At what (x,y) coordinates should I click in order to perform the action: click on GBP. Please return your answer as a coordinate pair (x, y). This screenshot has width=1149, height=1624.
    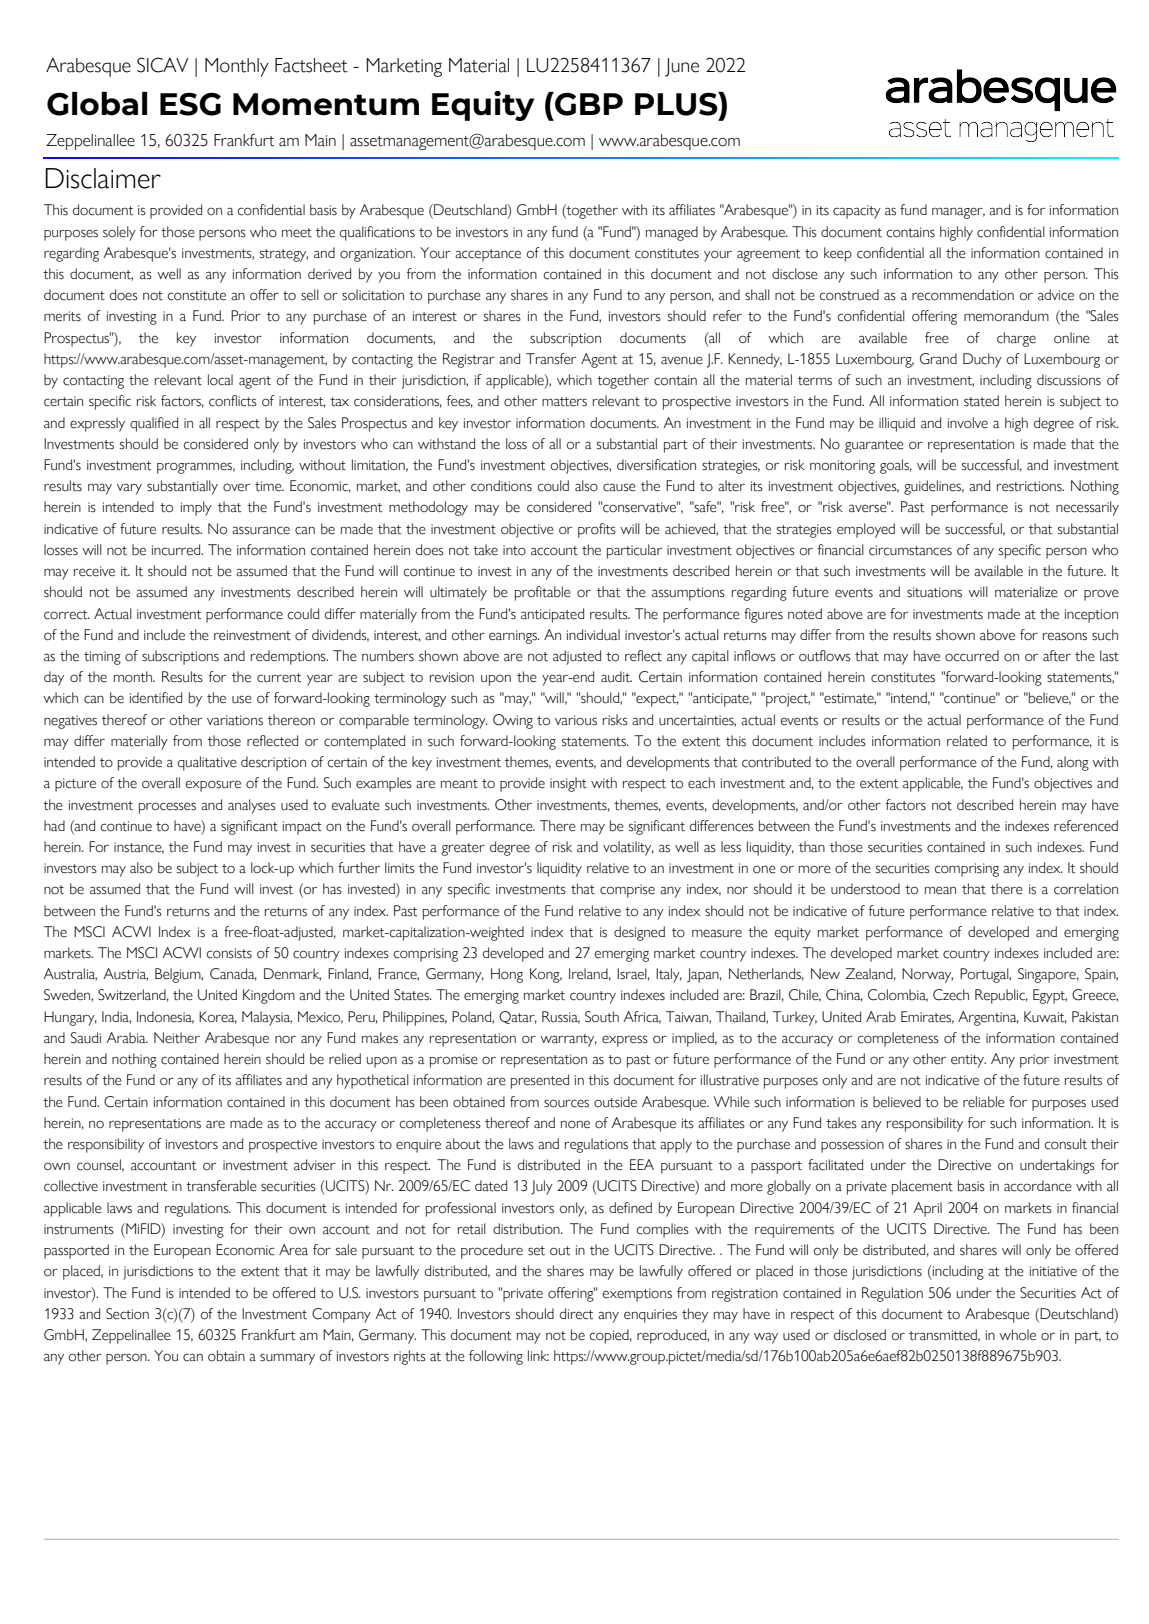
    Looking at the image, I should click on (588, 104).
